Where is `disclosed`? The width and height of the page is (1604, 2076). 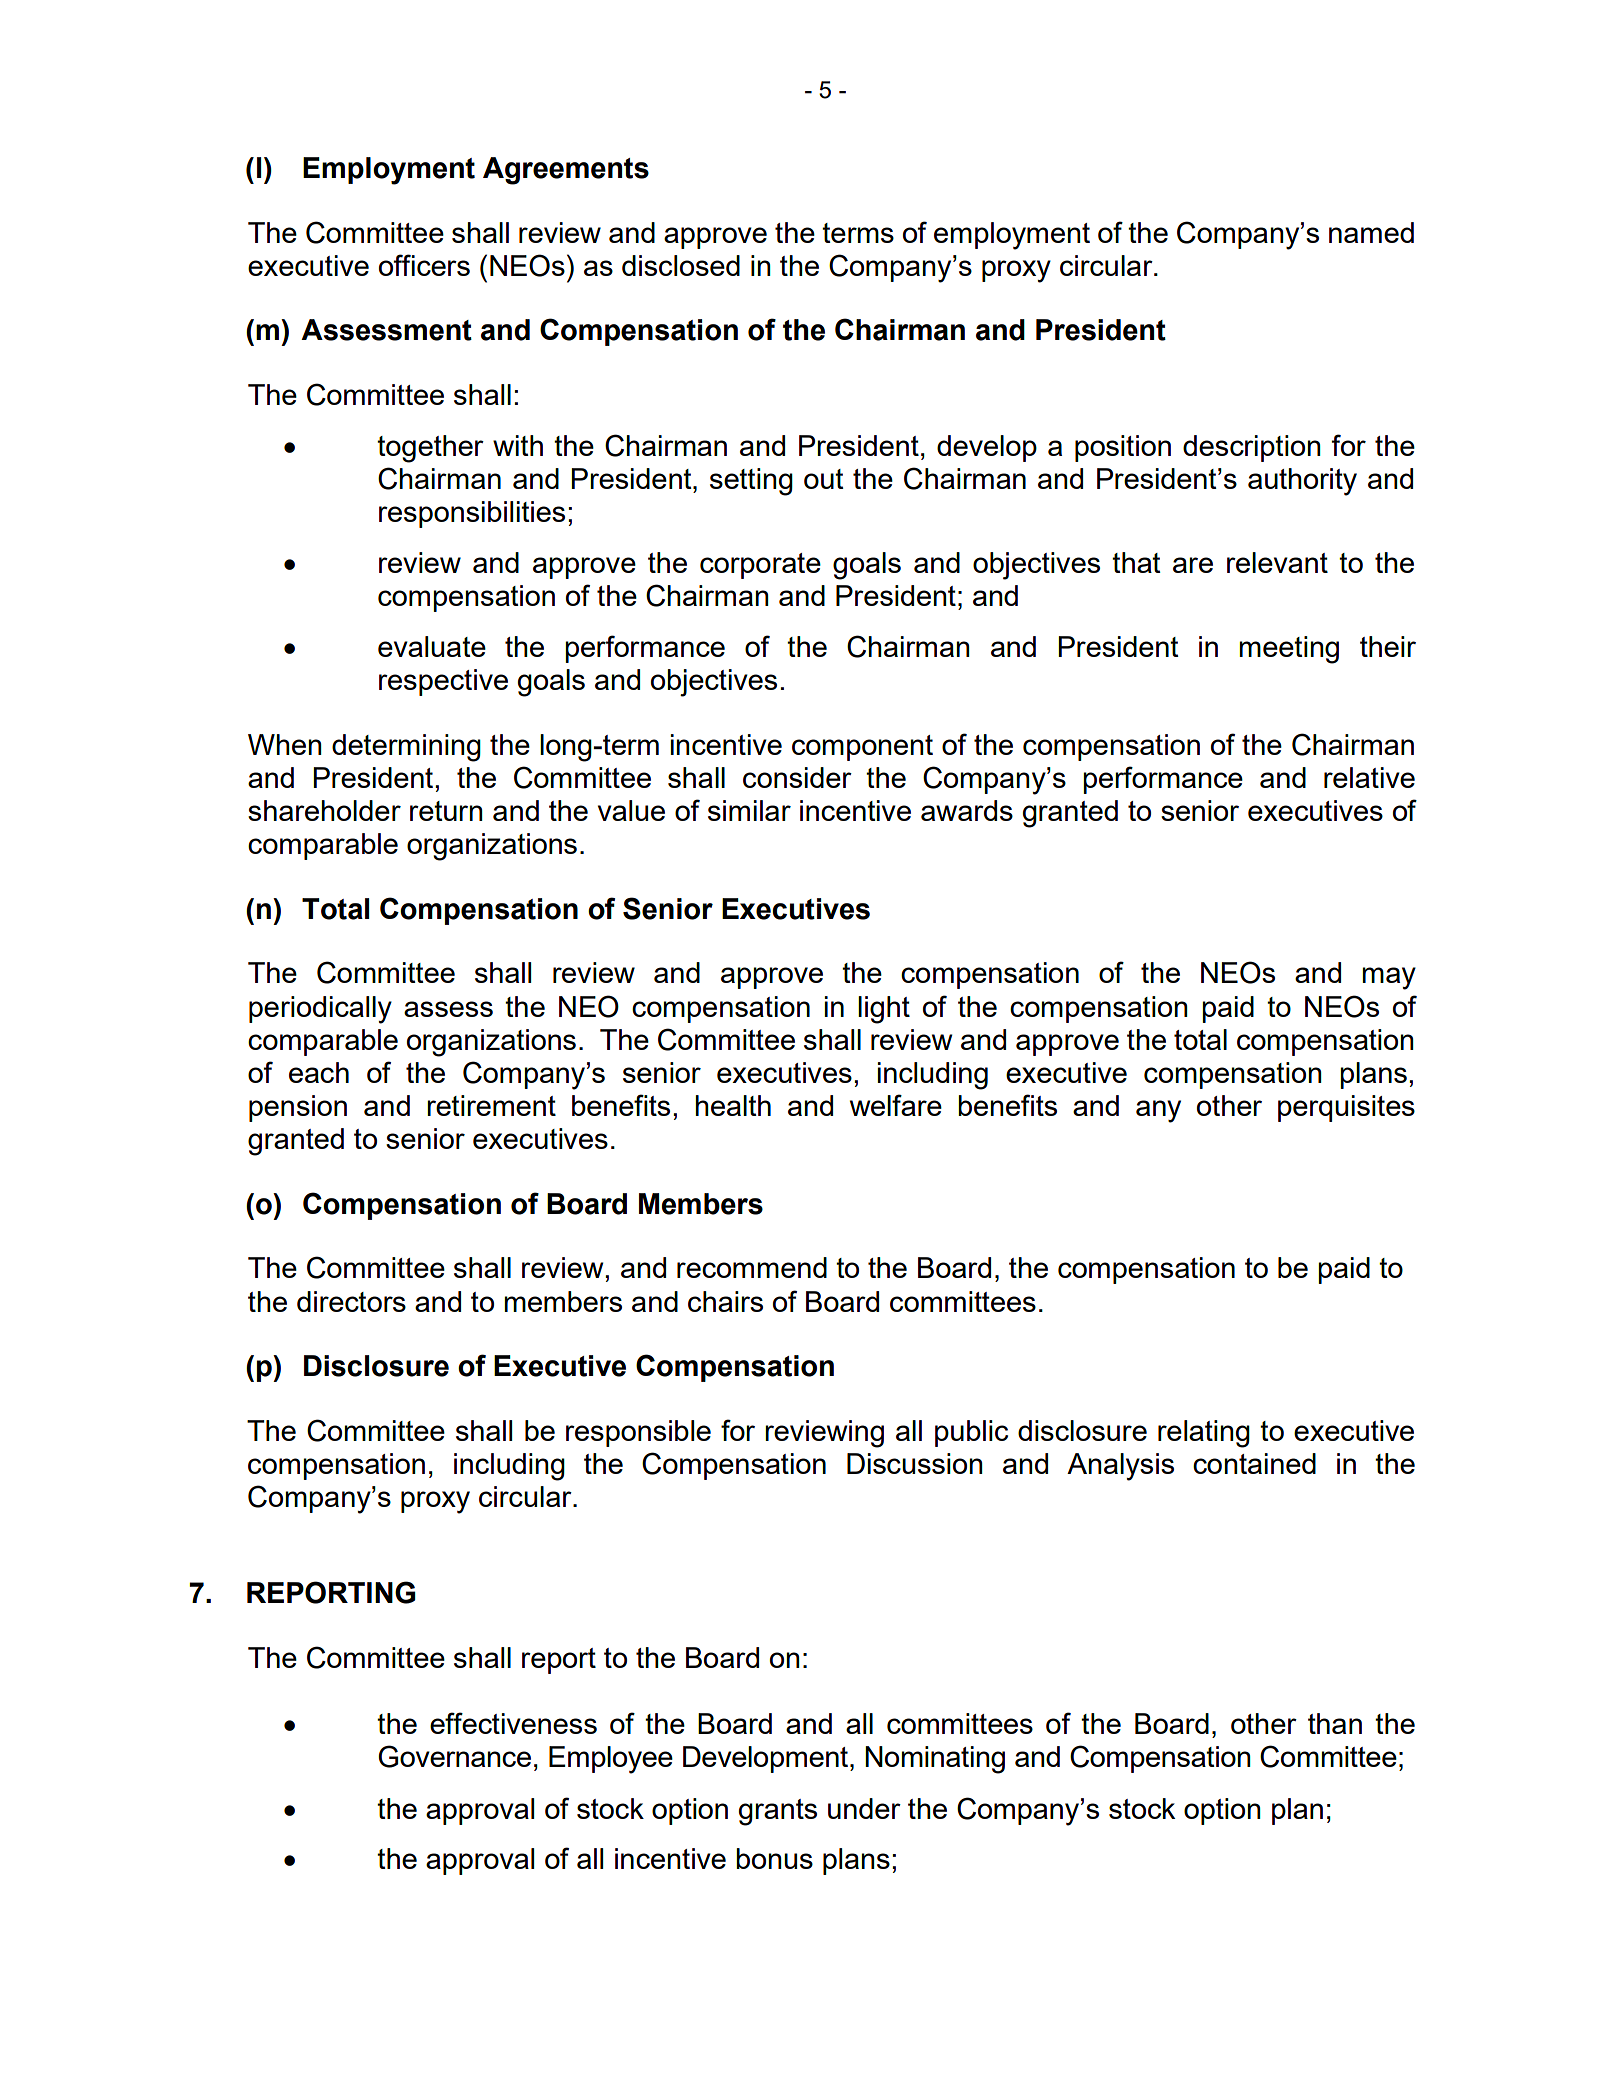 disclosed is located at coordinates (681, 265).
